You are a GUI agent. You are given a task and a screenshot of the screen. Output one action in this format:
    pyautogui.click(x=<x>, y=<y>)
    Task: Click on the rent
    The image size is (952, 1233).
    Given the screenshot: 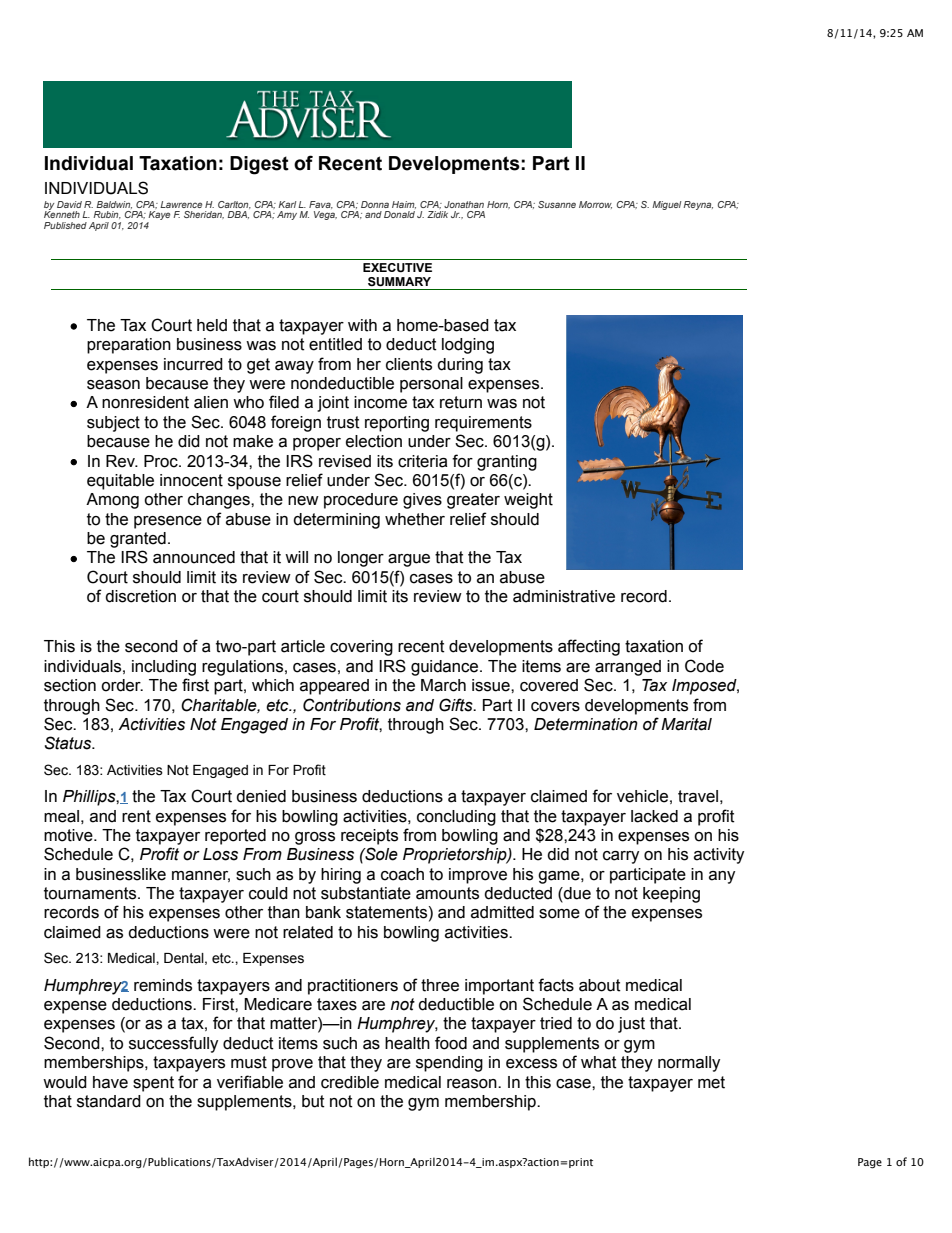 What is the action you would take?
    pyautogui.click(x=136, y=816)
